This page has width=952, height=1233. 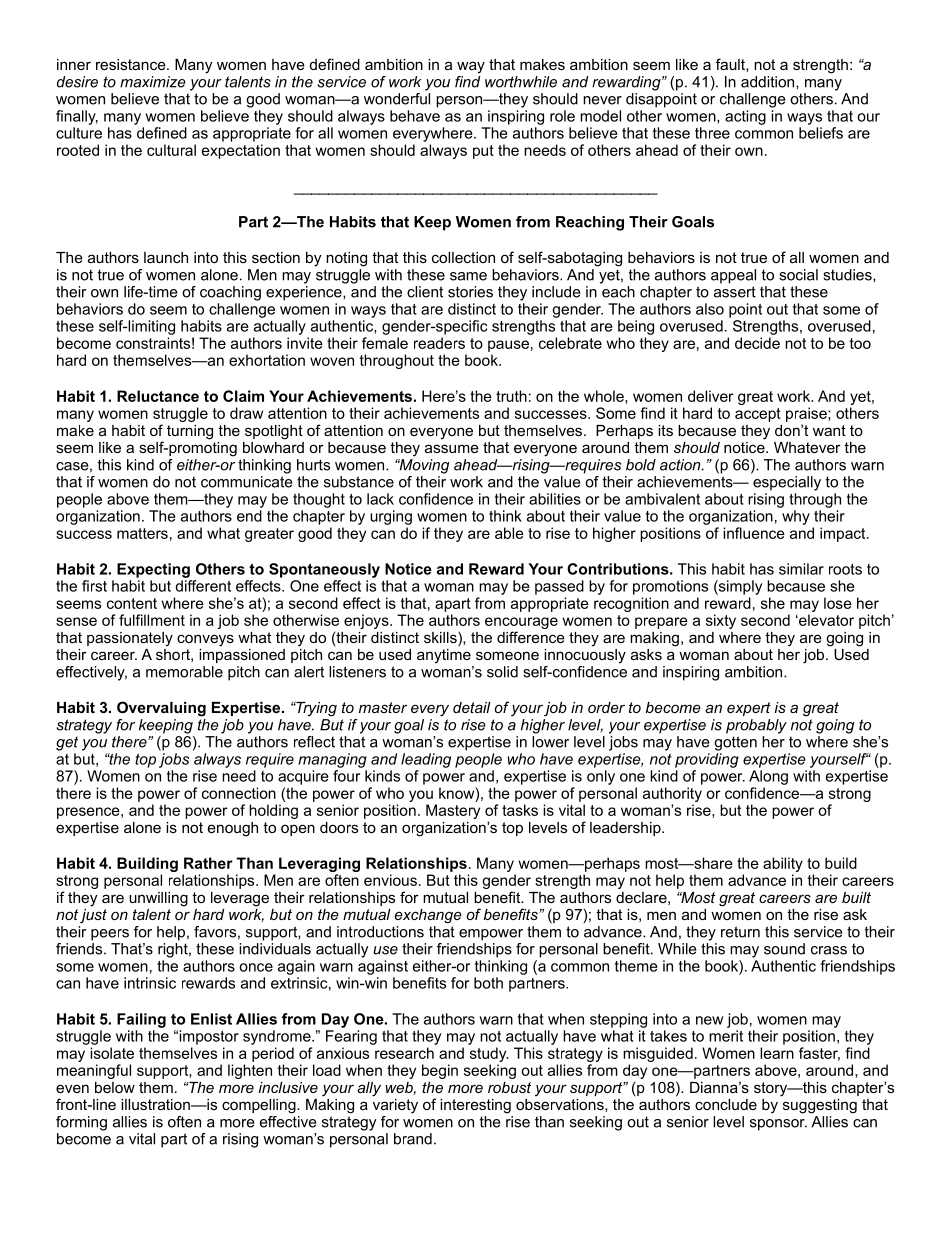 I want to click on interesting, so click(x=475, y=1106).
